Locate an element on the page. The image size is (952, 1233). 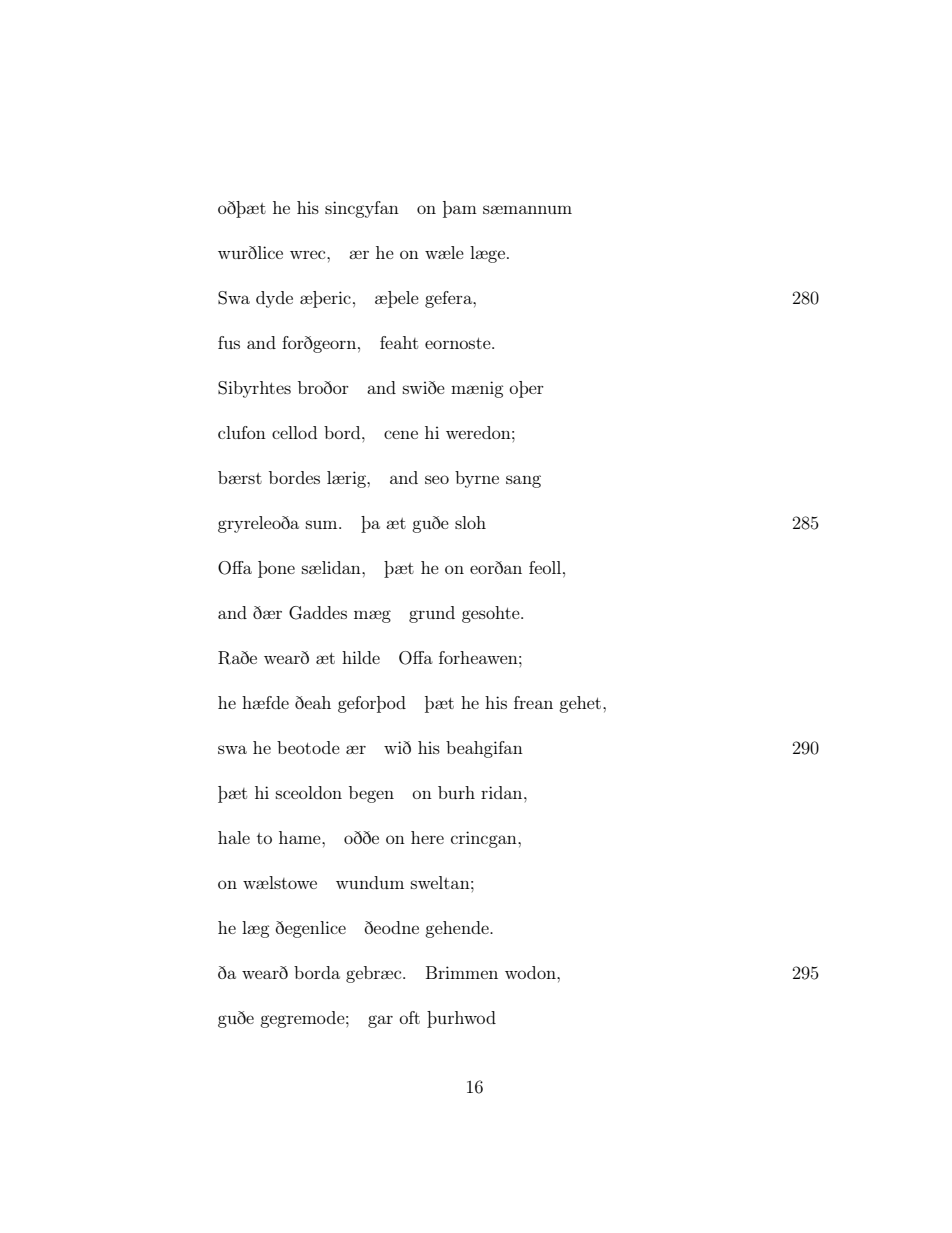
here is located at coordinates (427, 837).
